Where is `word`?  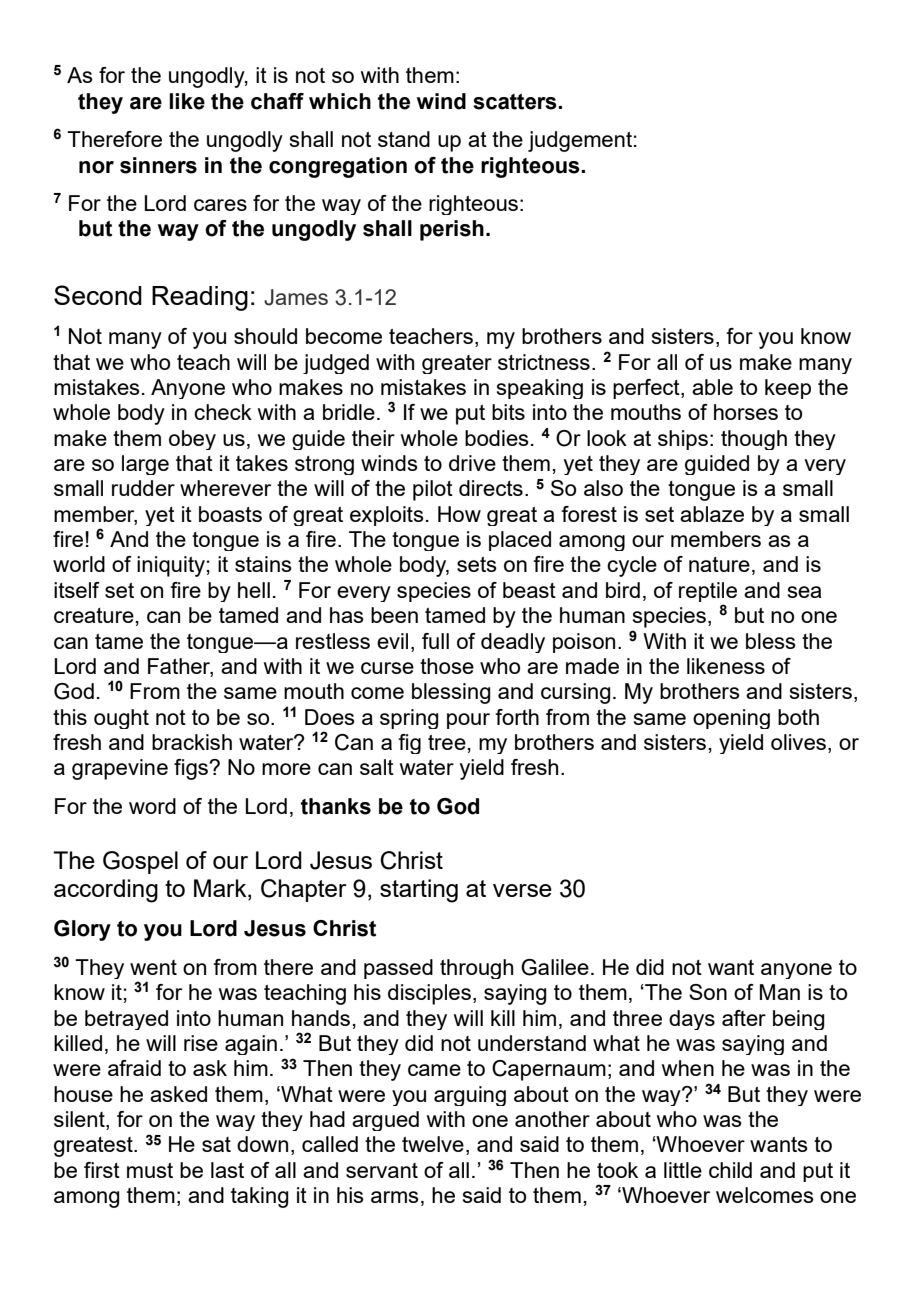 word is located at coordinates (152, 806).
